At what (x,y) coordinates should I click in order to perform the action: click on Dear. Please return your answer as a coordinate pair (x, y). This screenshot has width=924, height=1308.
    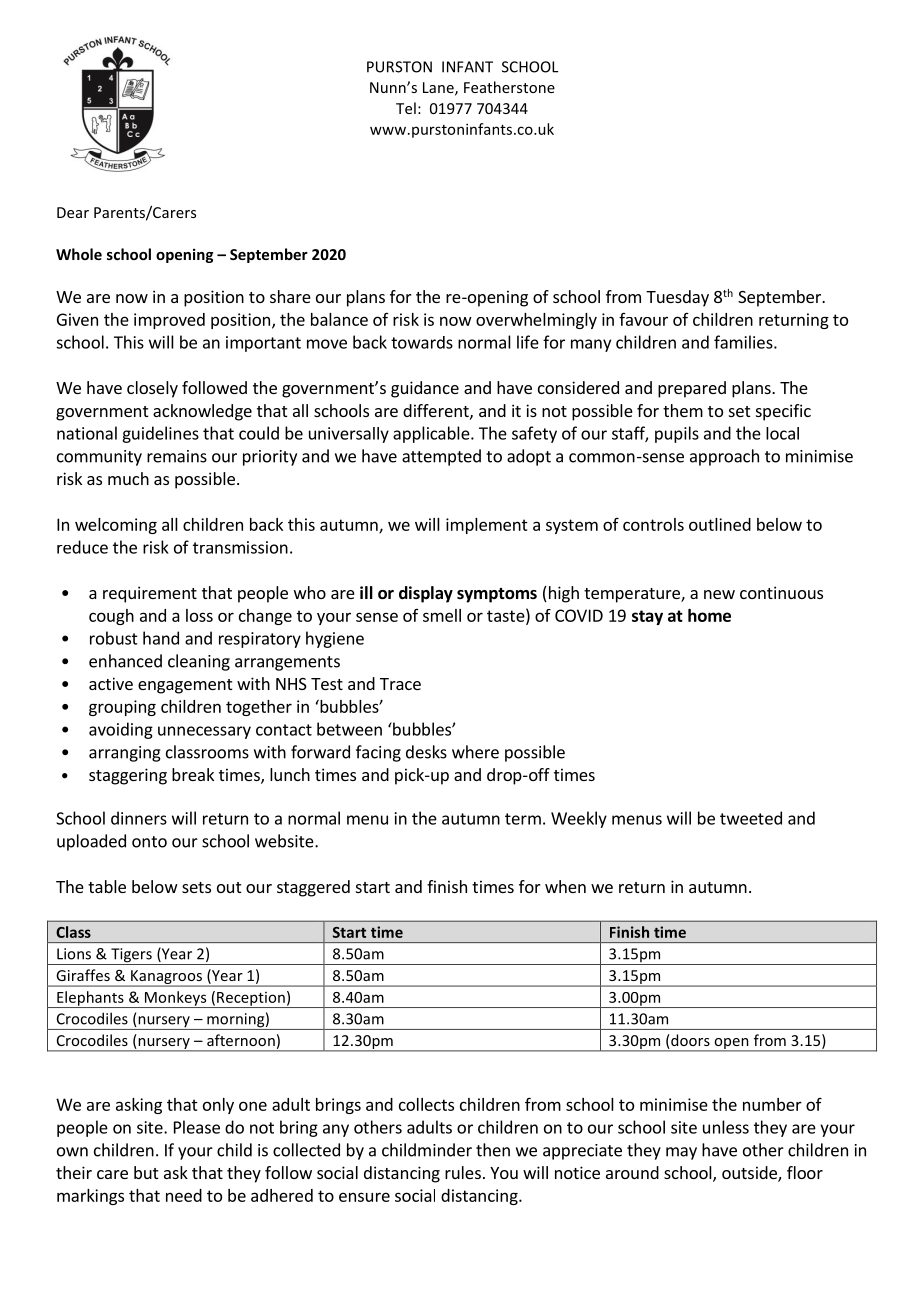
    Looking at the image, I should click on (73, 212).
